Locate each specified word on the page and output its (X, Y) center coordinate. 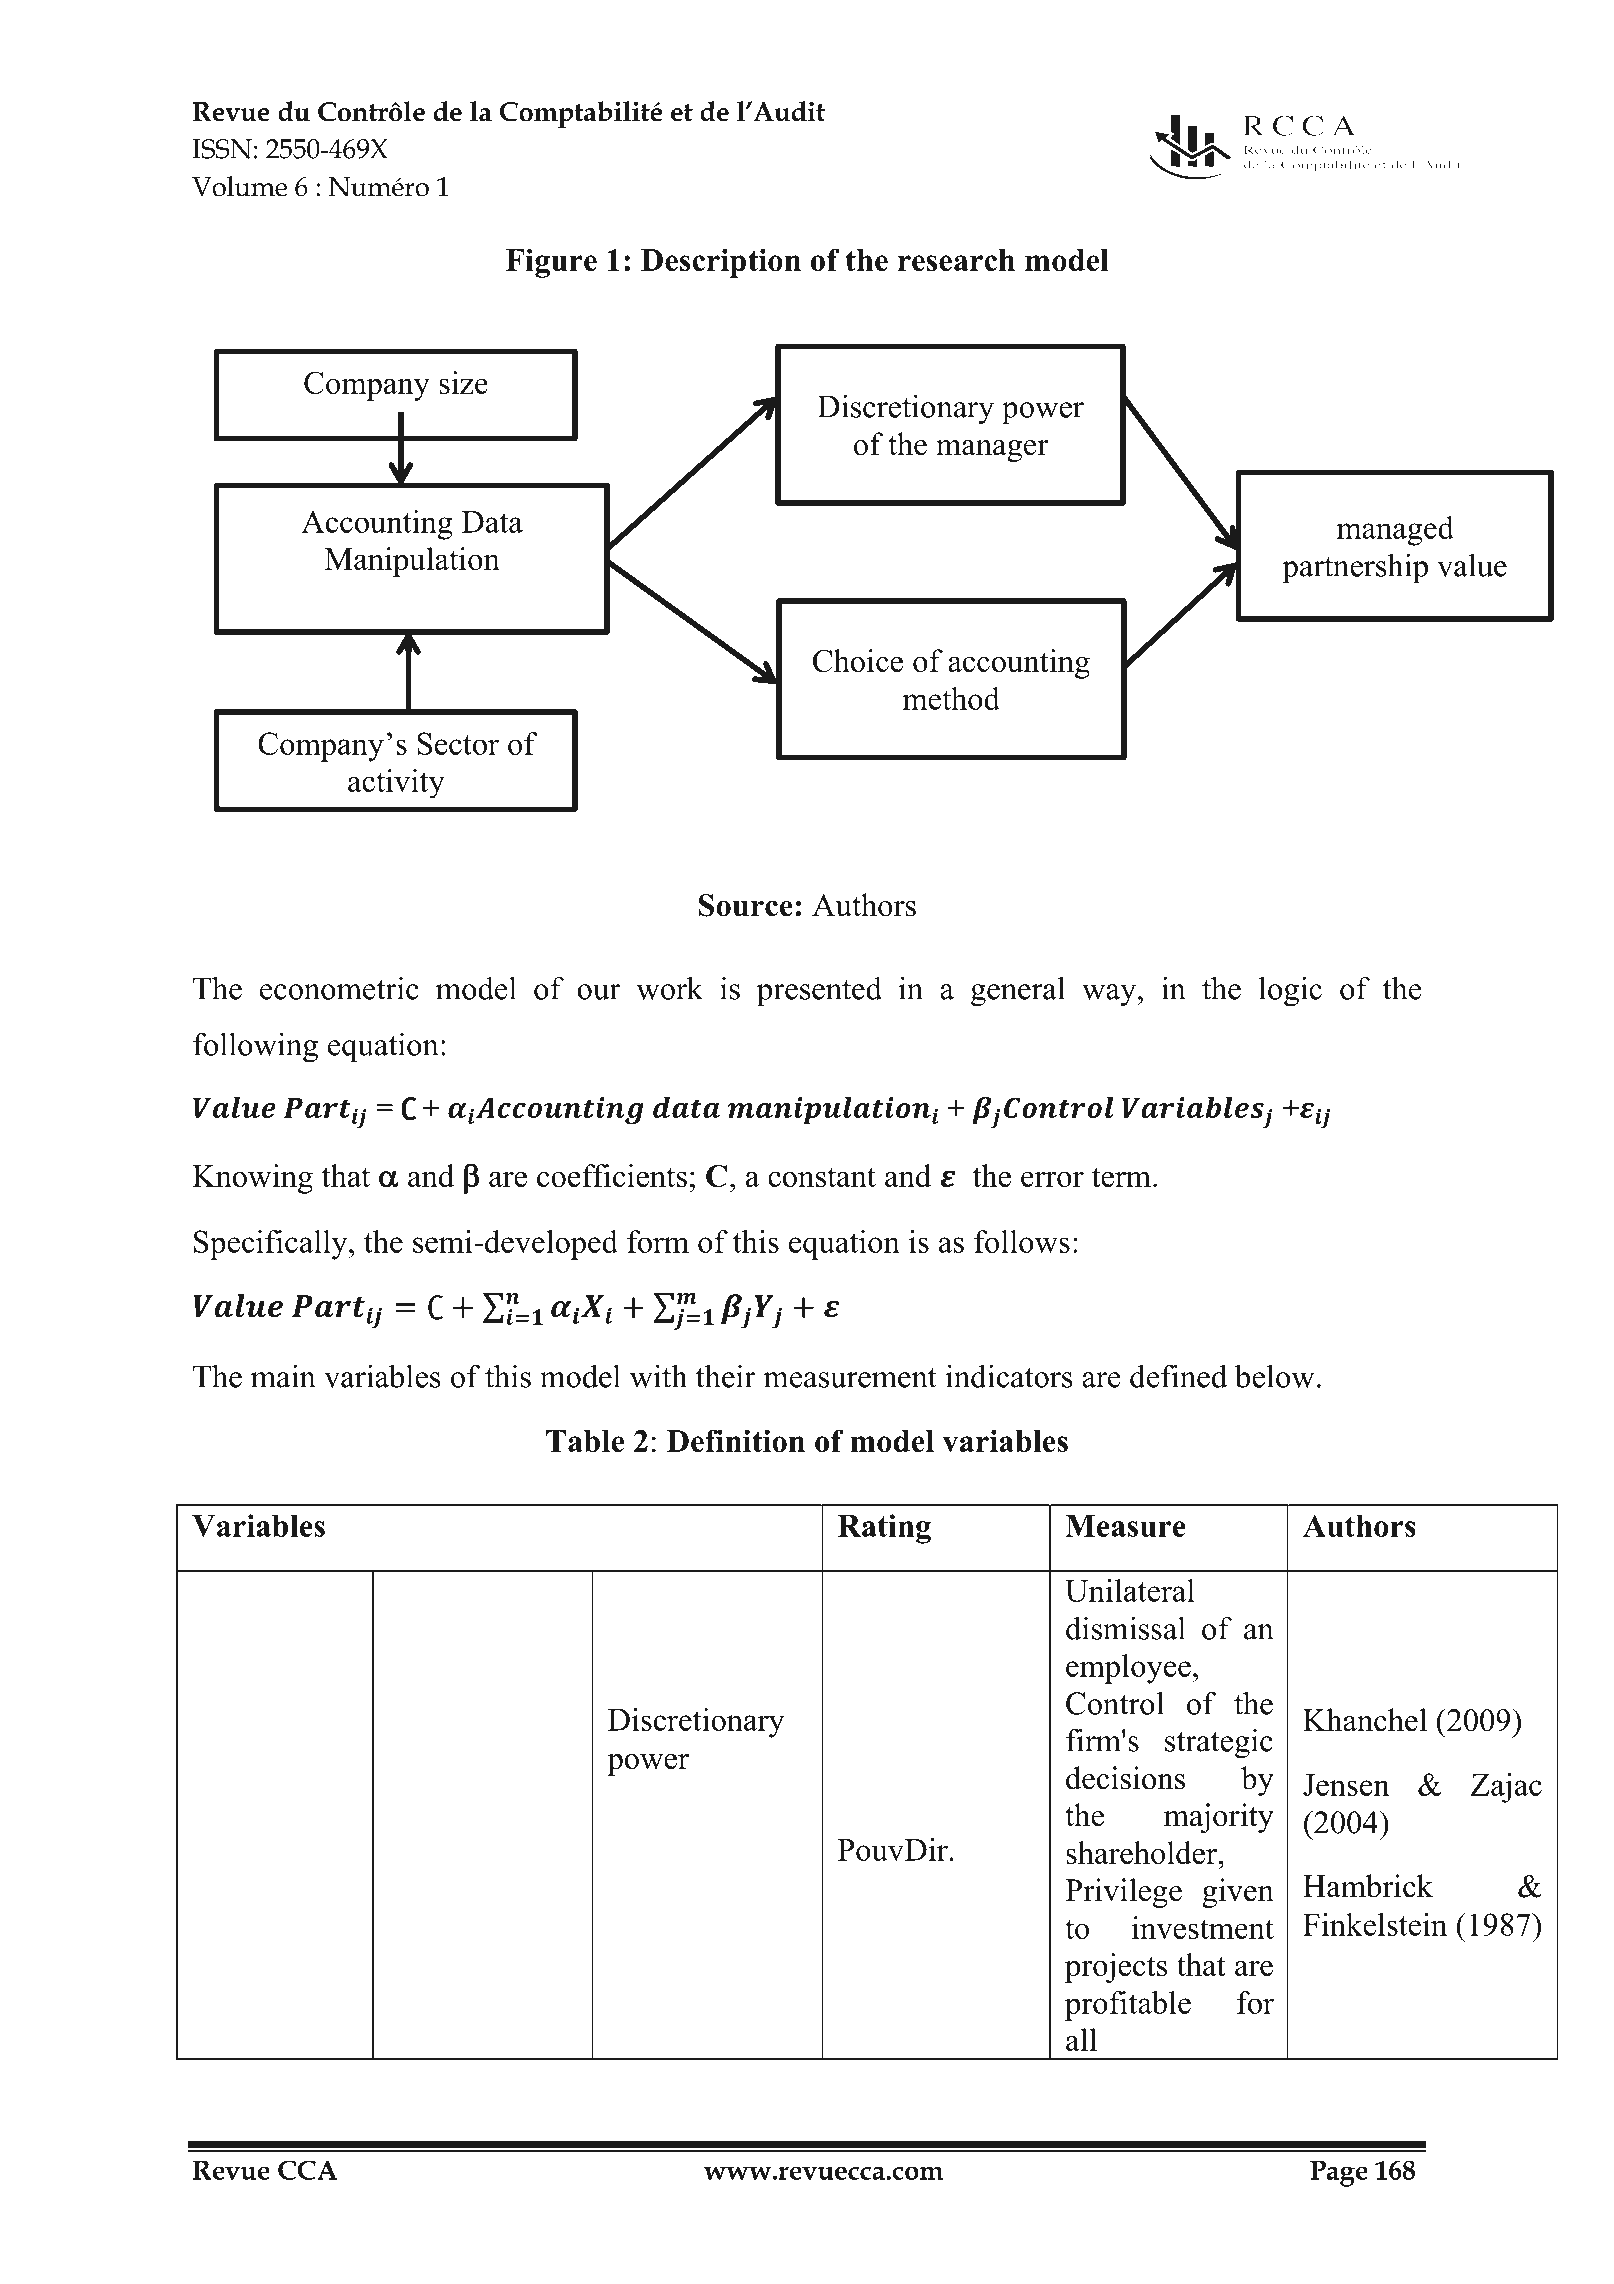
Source (746, 905)
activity (396, 783)
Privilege (1123, 1893)
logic (1290, 991)
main (283, 1376)
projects (1116, 1968)
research (956, 260)
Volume (239, 186)
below (1274, 1376)
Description (721, 263)
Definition (736, 1440)
